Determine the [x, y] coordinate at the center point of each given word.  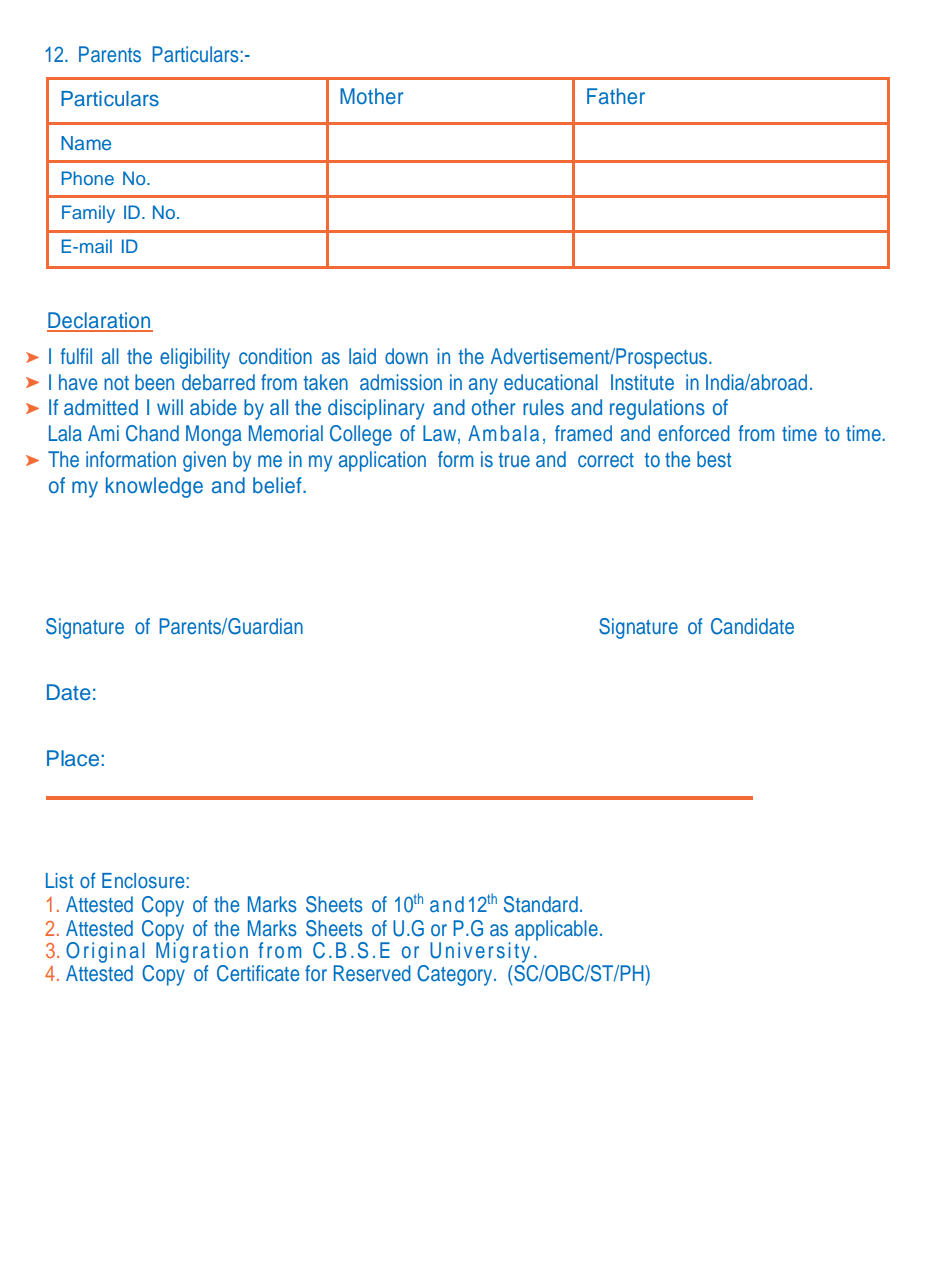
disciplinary [376, 409]
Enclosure [143, 880]
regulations [657, 409]
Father [616, 96]
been [154, 382]
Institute [642, 382]
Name [86, 143]
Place [73, 758]
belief [278, 485]
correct [606, 460]
